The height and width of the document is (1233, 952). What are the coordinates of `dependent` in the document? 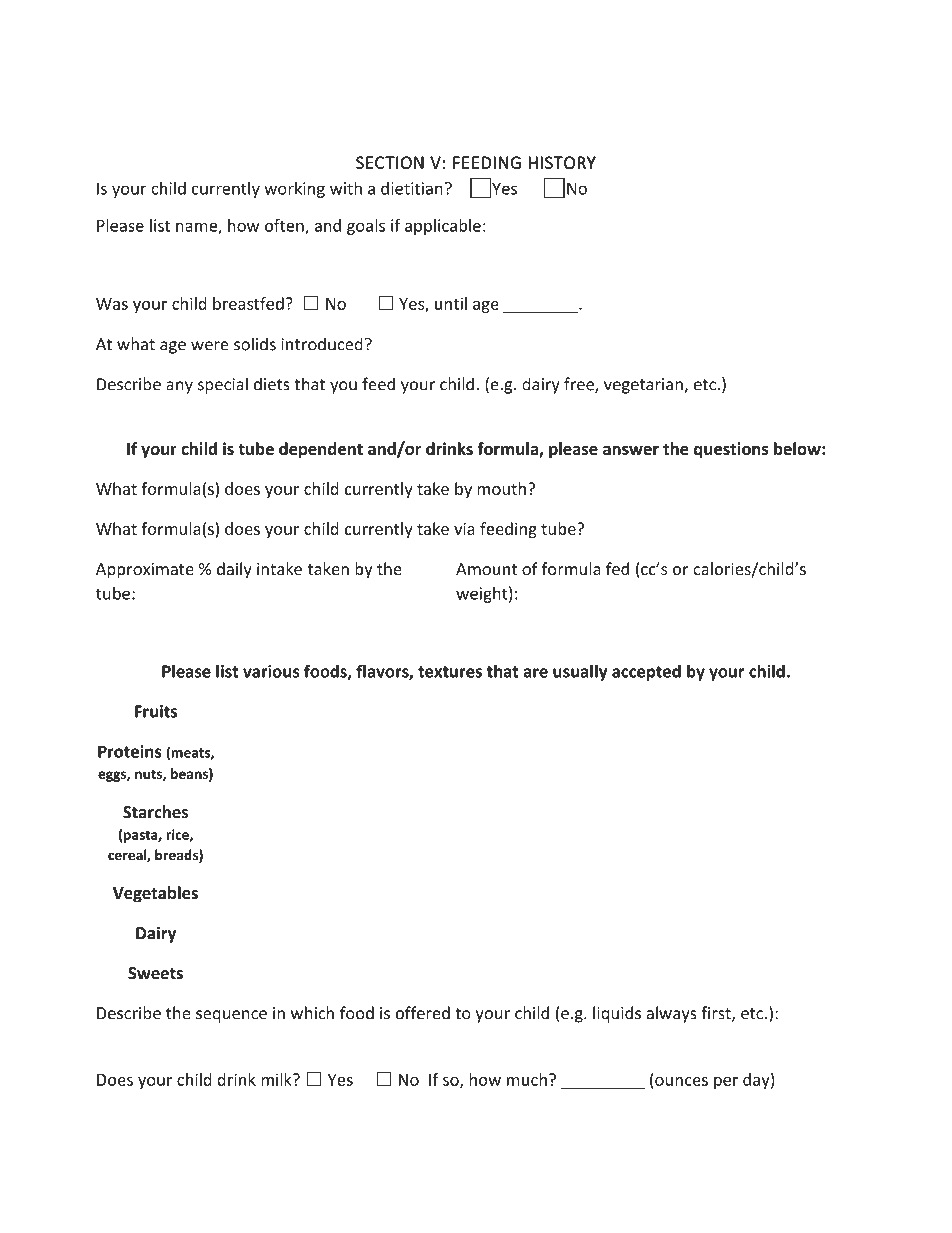 It's located at (321, 450).
